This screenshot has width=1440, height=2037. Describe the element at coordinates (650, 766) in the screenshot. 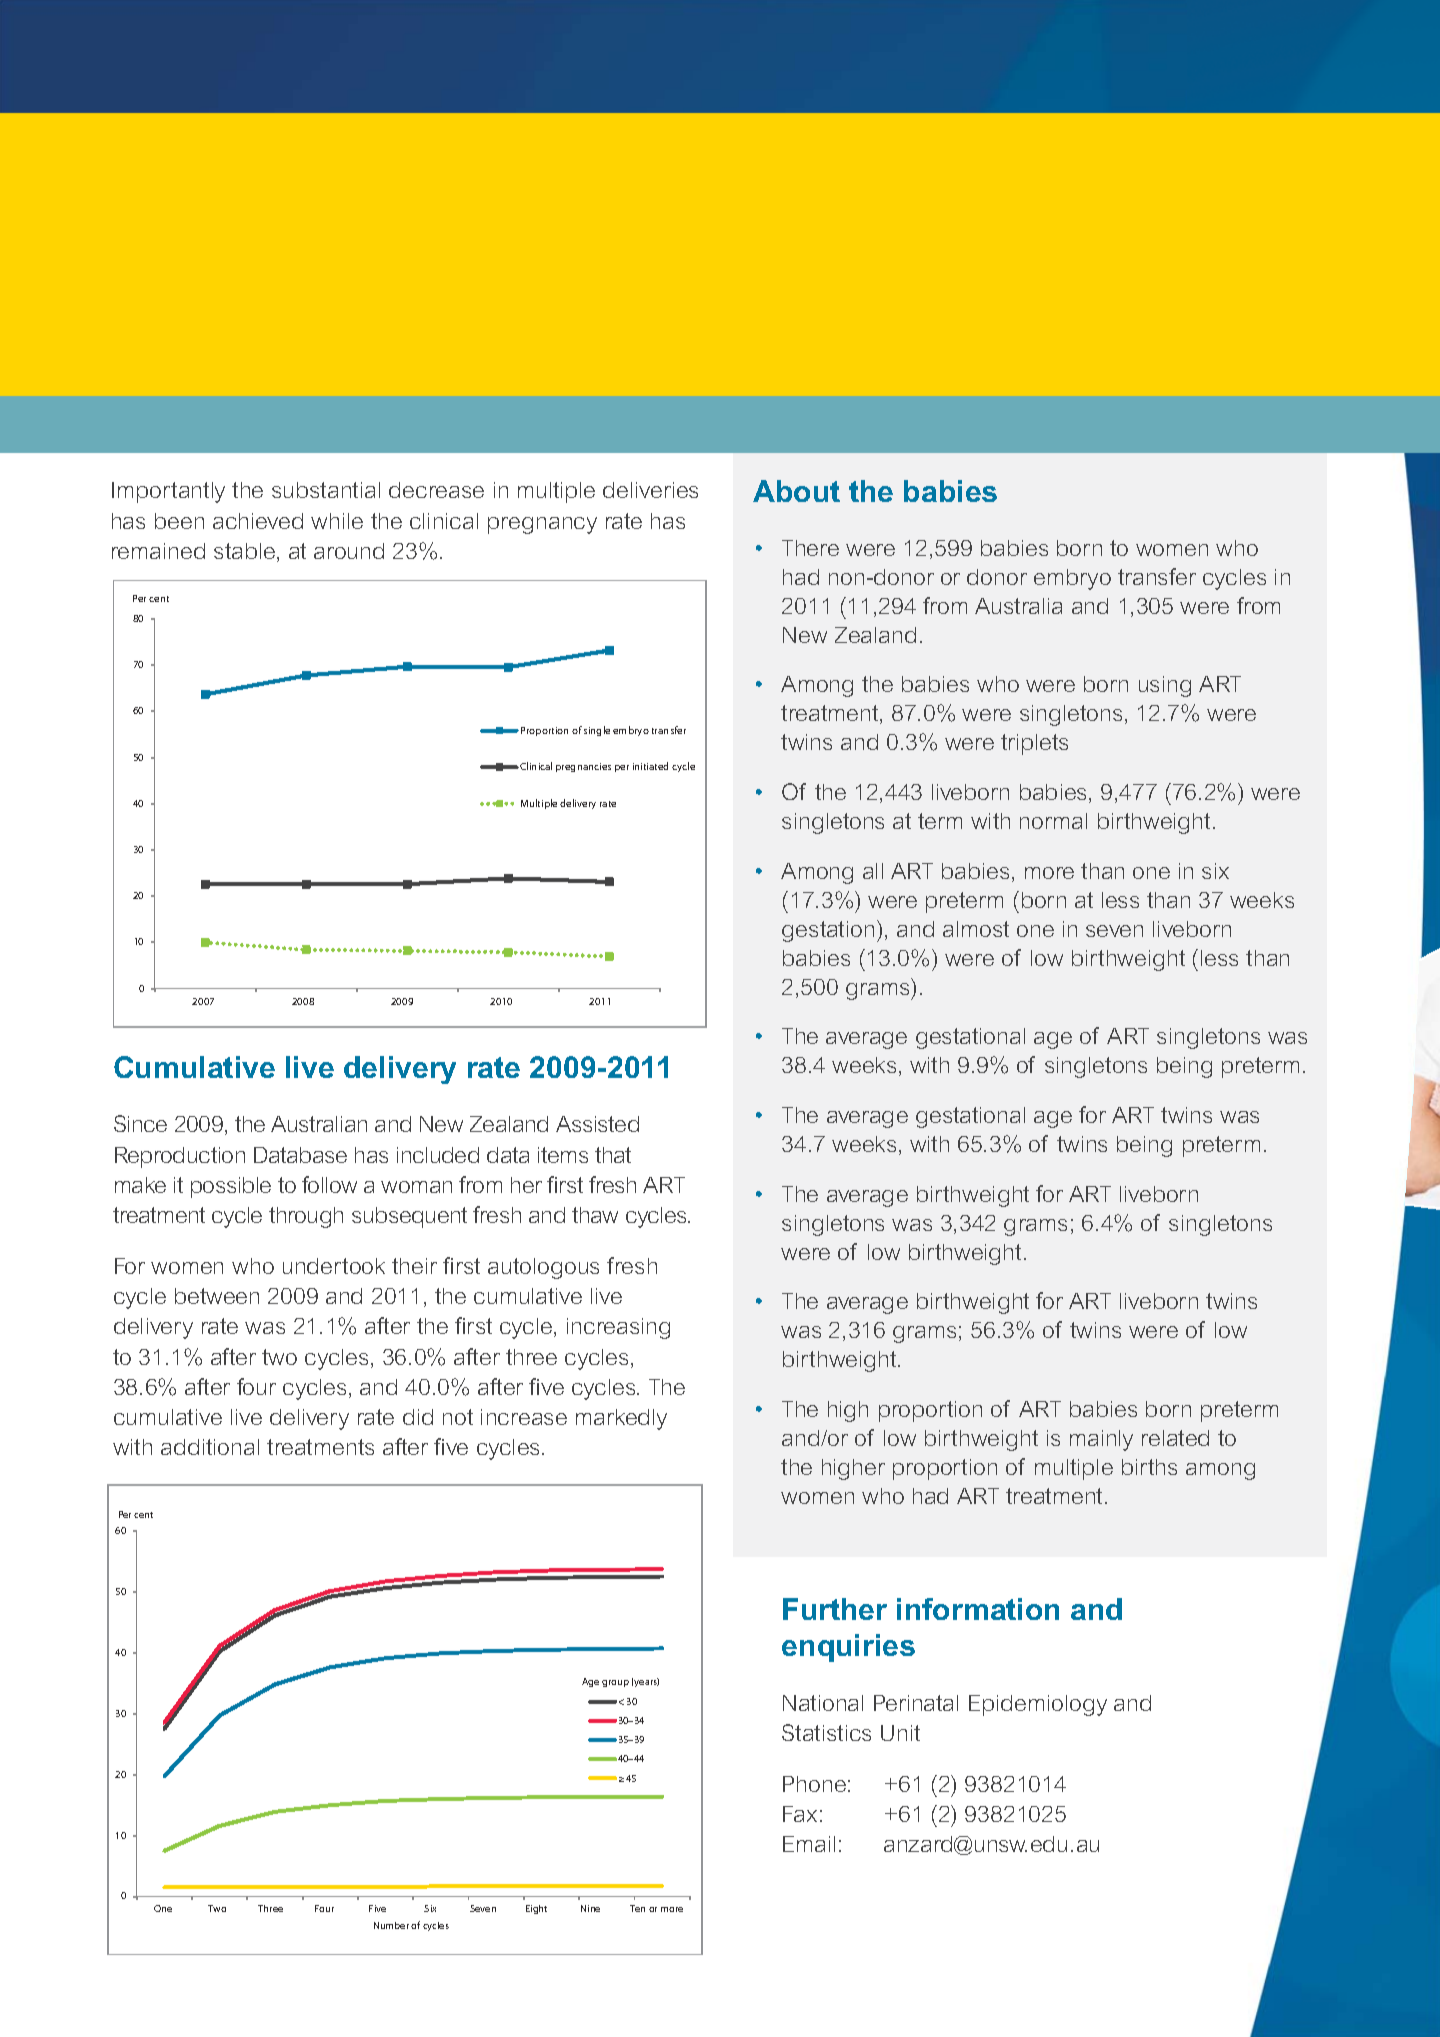

I see `initiated` at that location.
